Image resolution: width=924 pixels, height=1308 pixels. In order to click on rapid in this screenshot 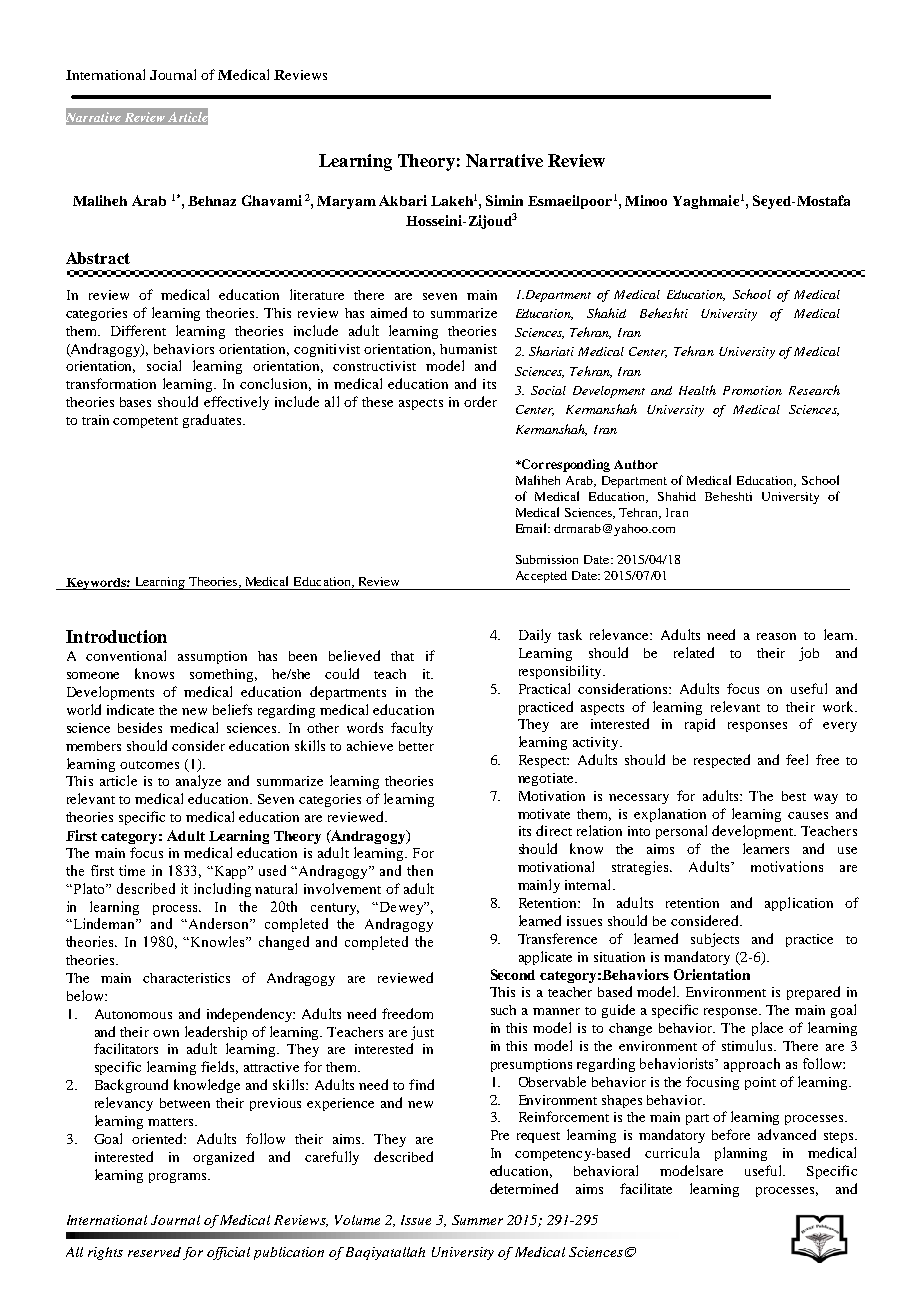, I will do `click(700, 725)`.
